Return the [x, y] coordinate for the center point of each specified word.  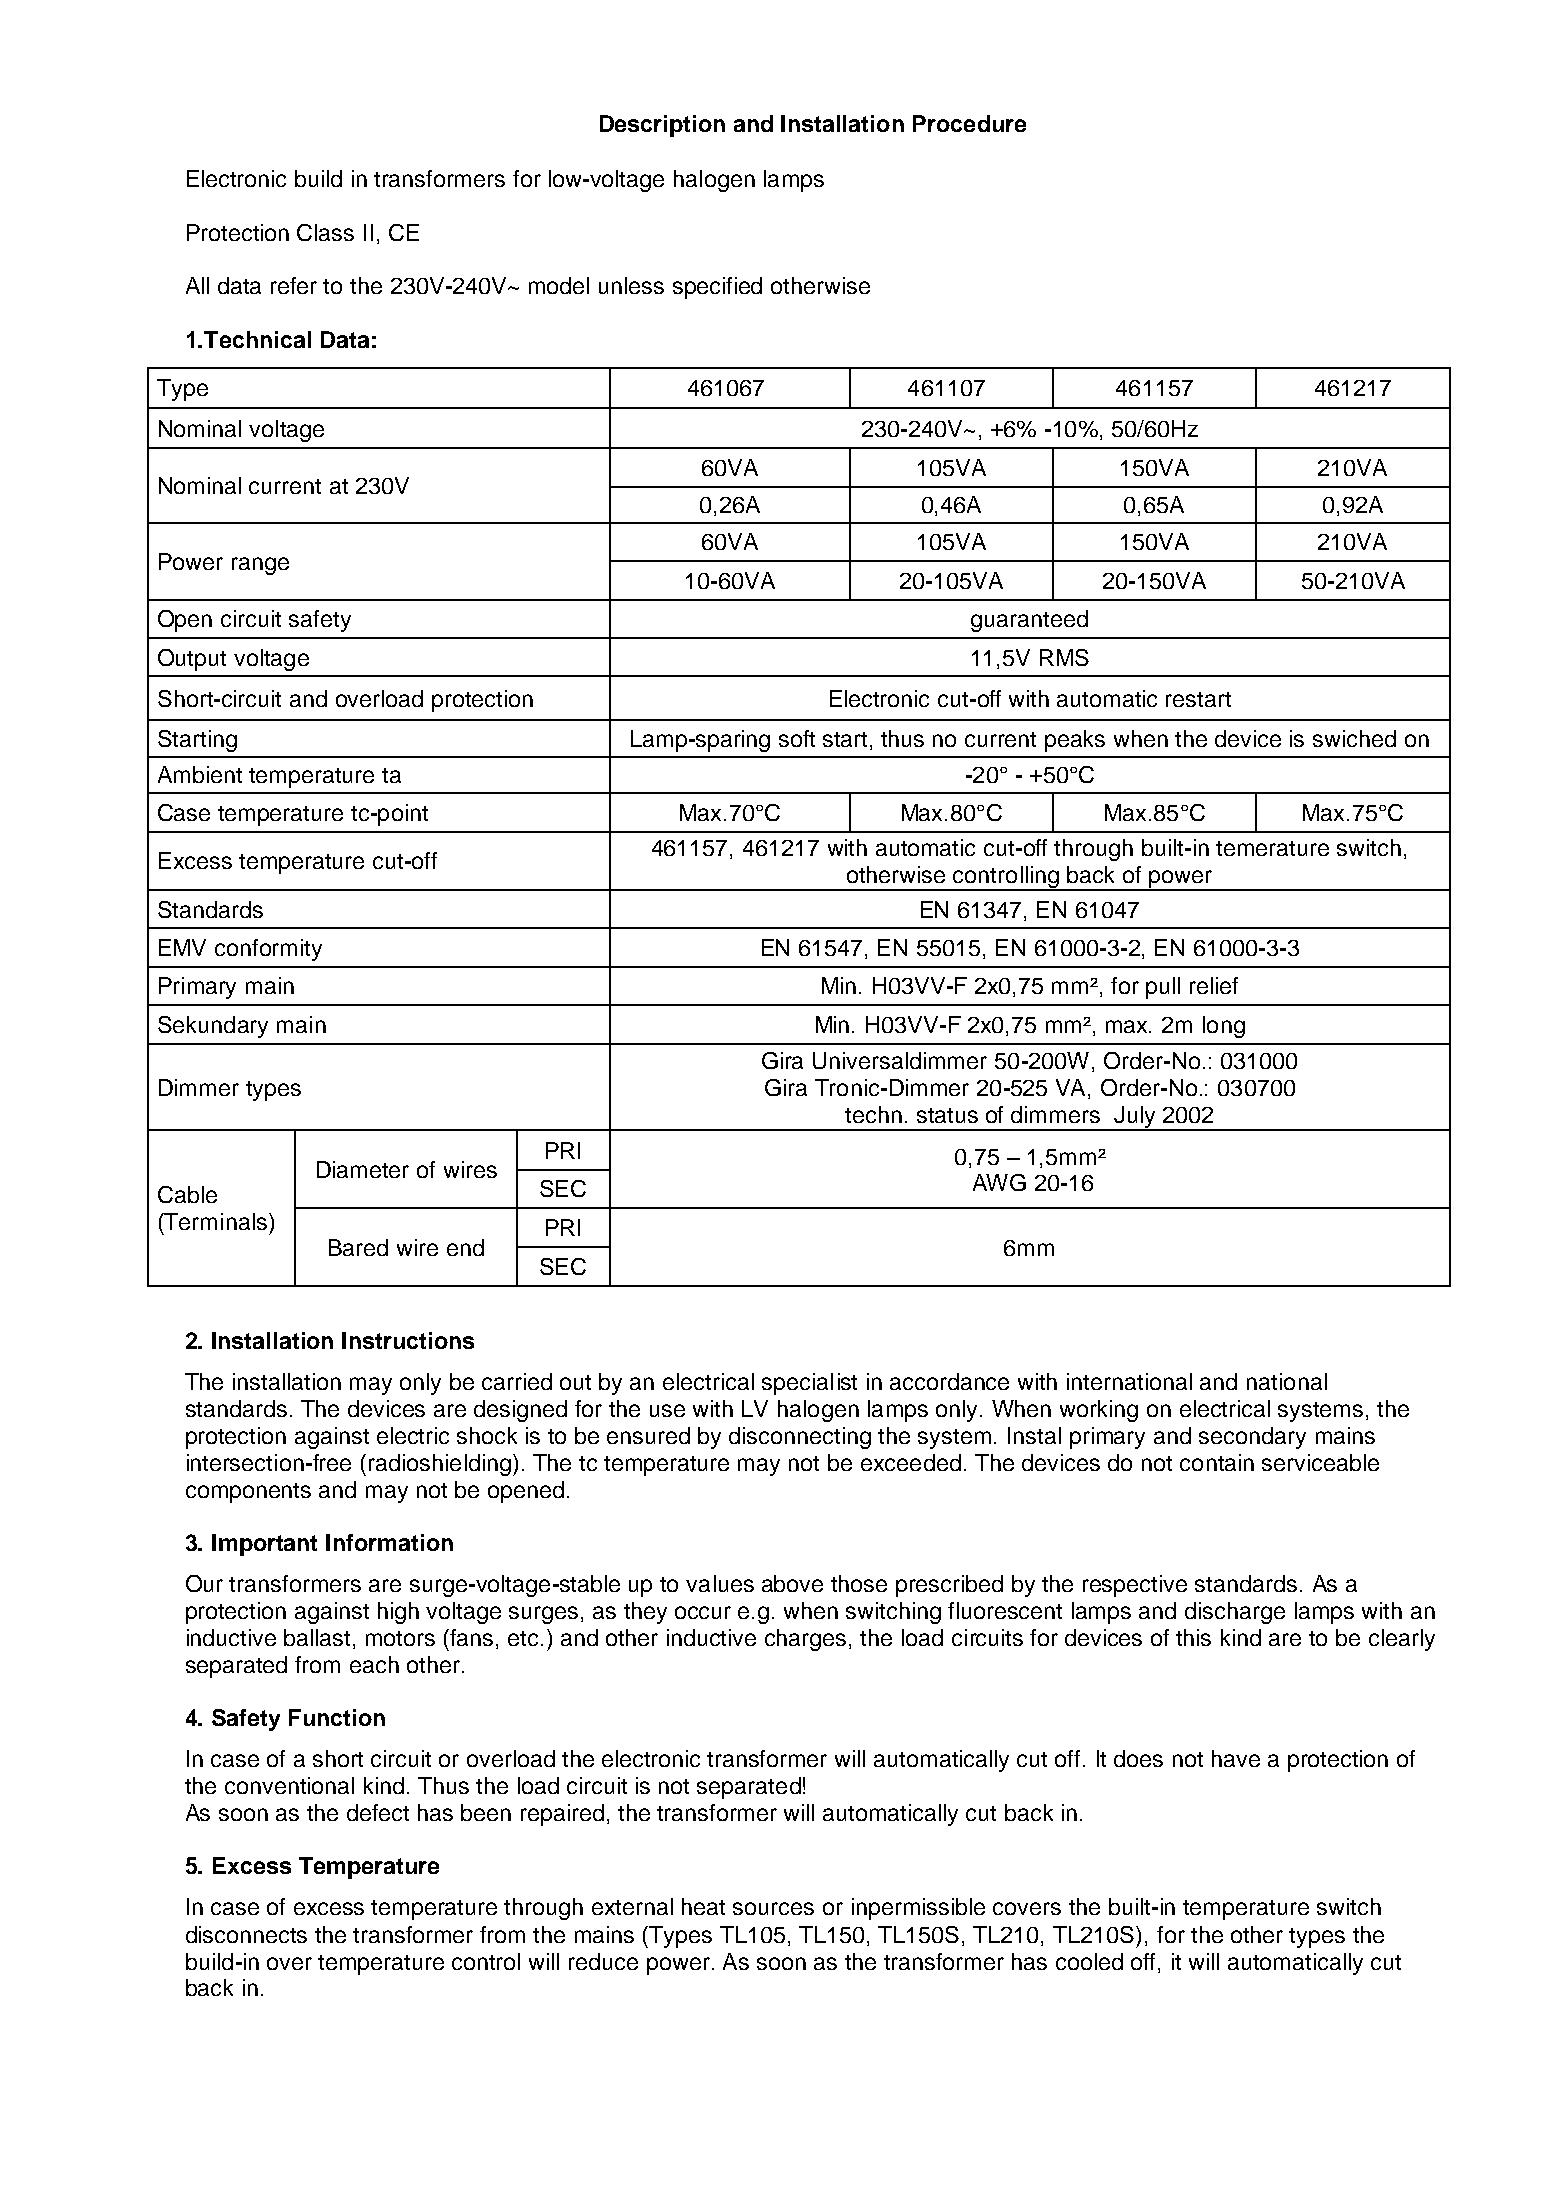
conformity [268, 950]
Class [325, 232]
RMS [1064, 657]
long [1224, 1027]
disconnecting [800, 1438]
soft [797, 738]
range [260, 566]
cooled [1089, 1961]
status [947, 1115]
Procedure [969, 123]
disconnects [246, 1934]
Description [662, 126]
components [248, 1493]
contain [1217, 1462]
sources [773, 1908]
